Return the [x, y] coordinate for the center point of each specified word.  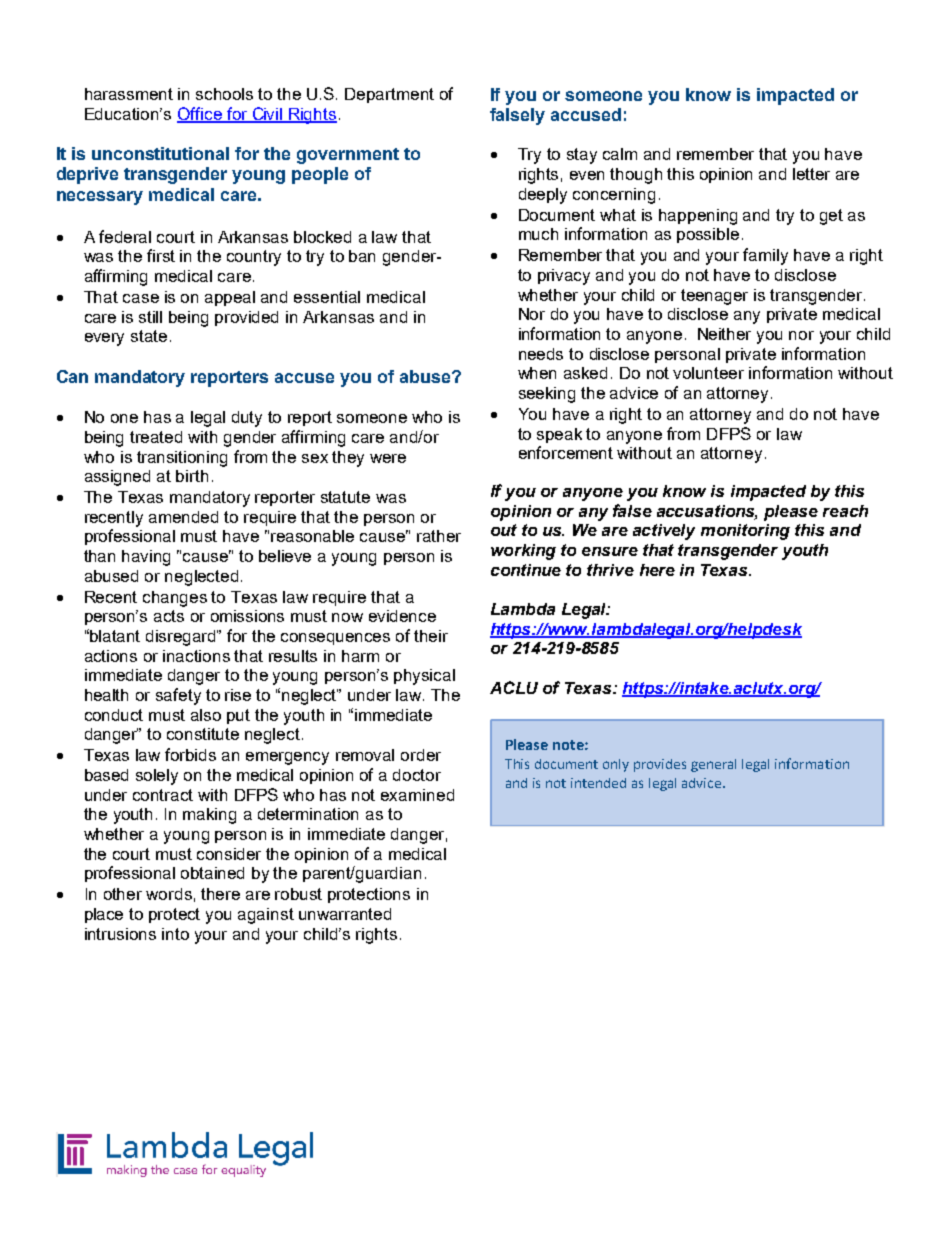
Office [200, 114]
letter [811, 174]
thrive [610, 570]
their [431, 636]
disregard [182, 638]
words [169, 894]
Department [389, 95]
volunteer [708, 373]
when [537, 373]
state [149, 336]
